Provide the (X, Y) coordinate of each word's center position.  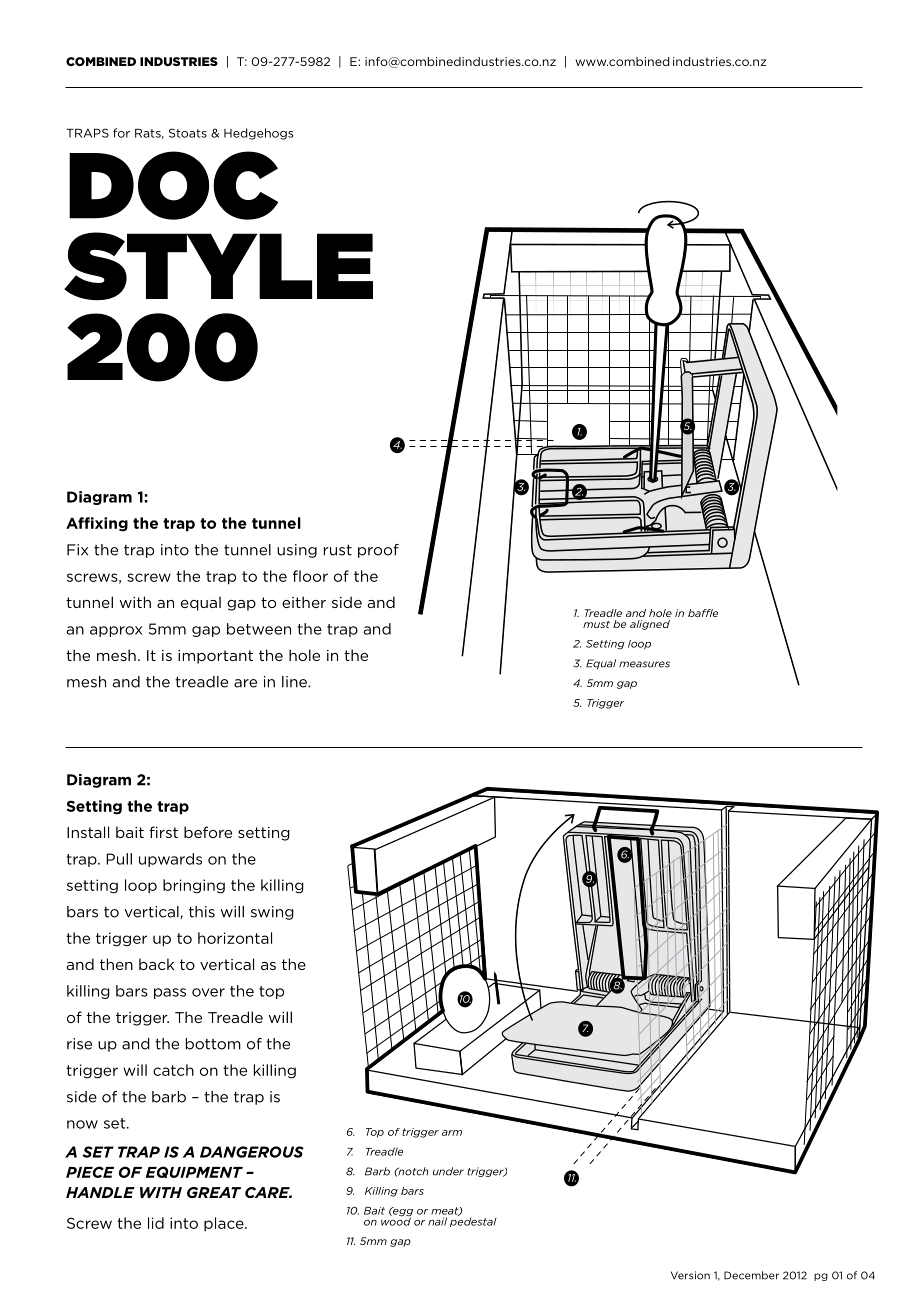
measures (644, 664)
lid (156, 1223)
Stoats (188, 133)
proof (378, 551)
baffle (703, 613)
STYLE (218, 266)
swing (272, 913)
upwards (170, 860)
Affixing (97, 524)
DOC (173, 185)
